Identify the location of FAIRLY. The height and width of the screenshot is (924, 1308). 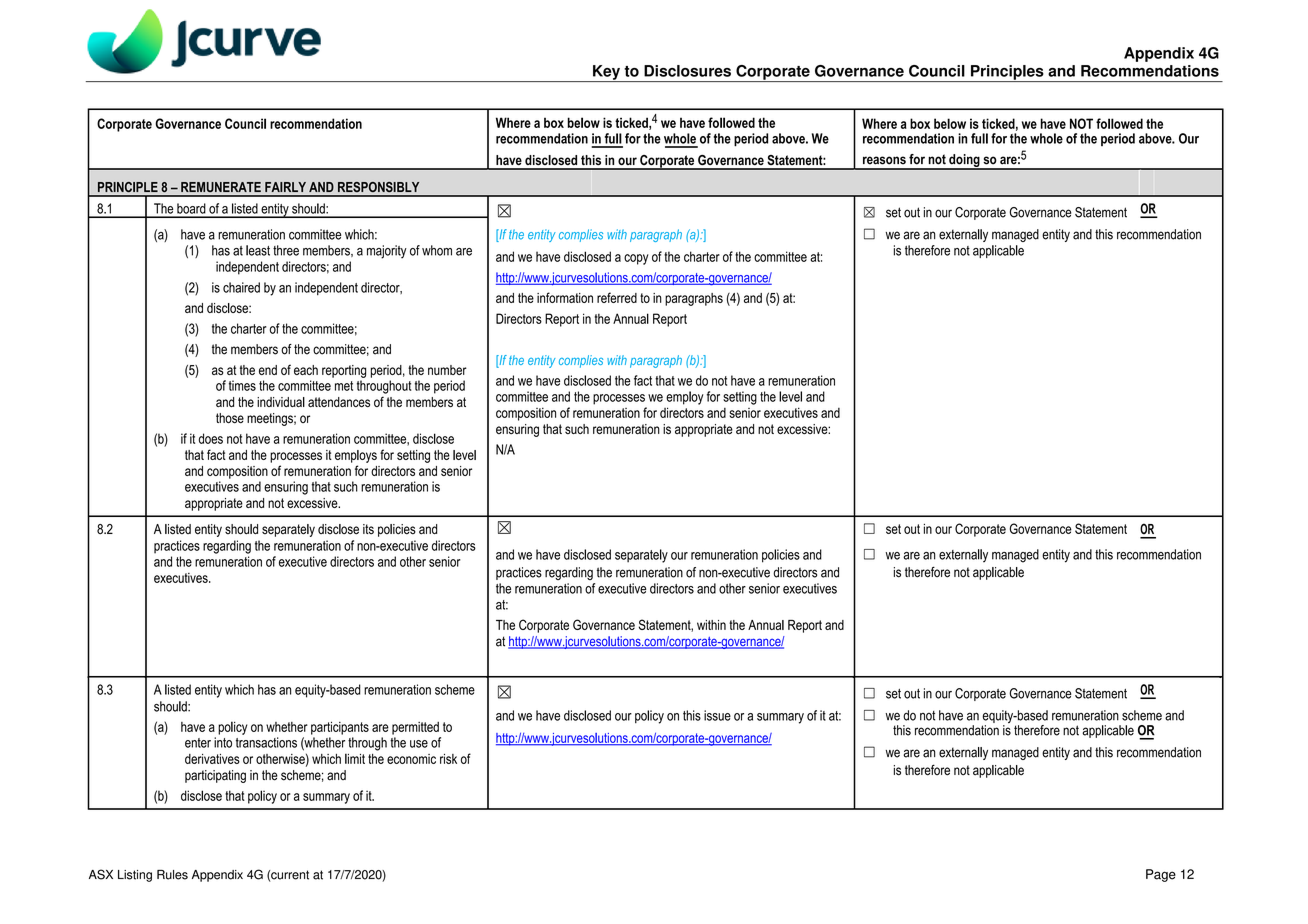
(285, 187).
